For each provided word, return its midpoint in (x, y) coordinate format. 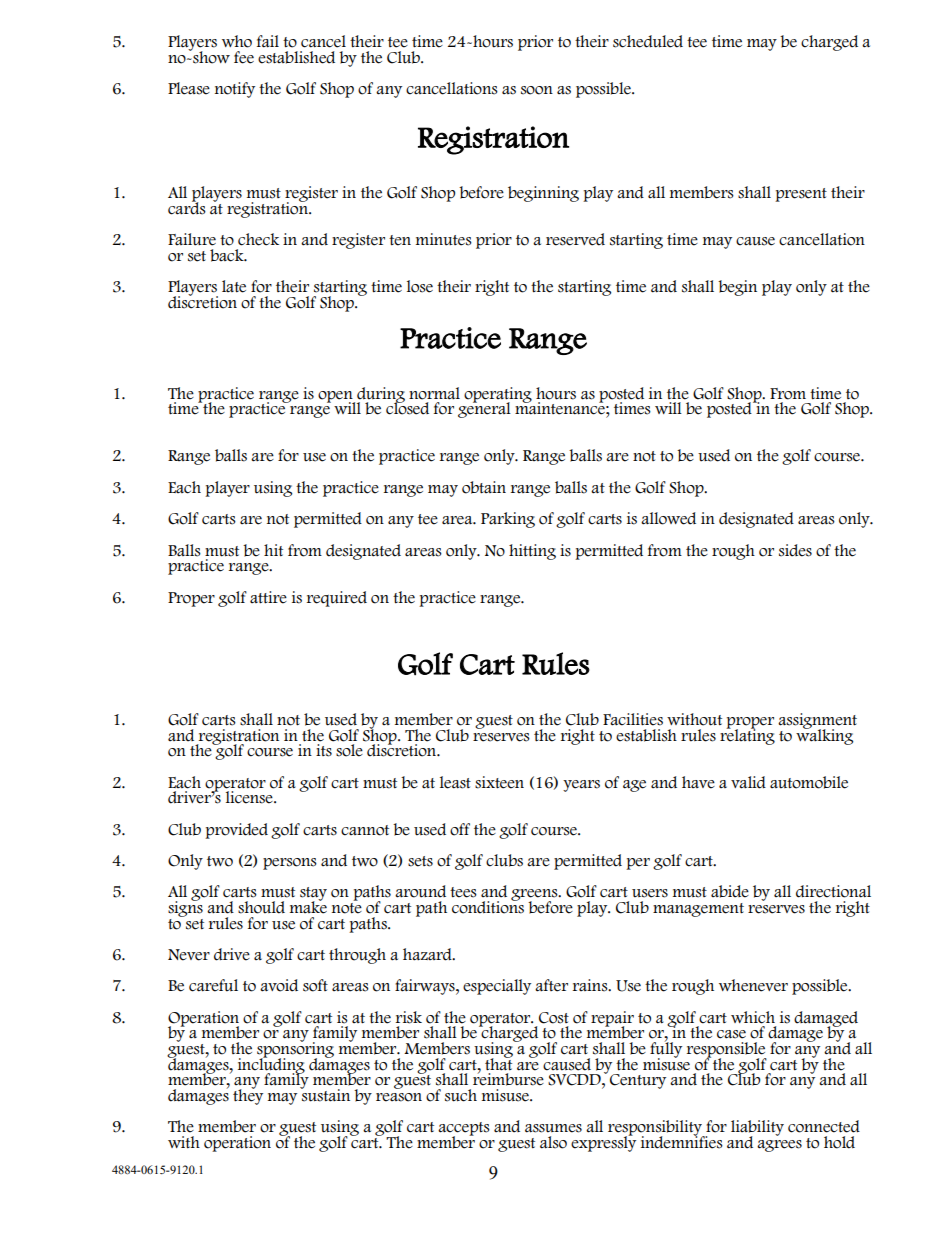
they (248, 1096)
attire (268, 597)
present (801, 195)
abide (730, 891)
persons (290, 864)
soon (537, 90)
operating (498, 396)
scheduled (648, 41)
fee (244, 57)
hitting (532, 552)
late (234, 286)
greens (535, 896)
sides (795, 550)
